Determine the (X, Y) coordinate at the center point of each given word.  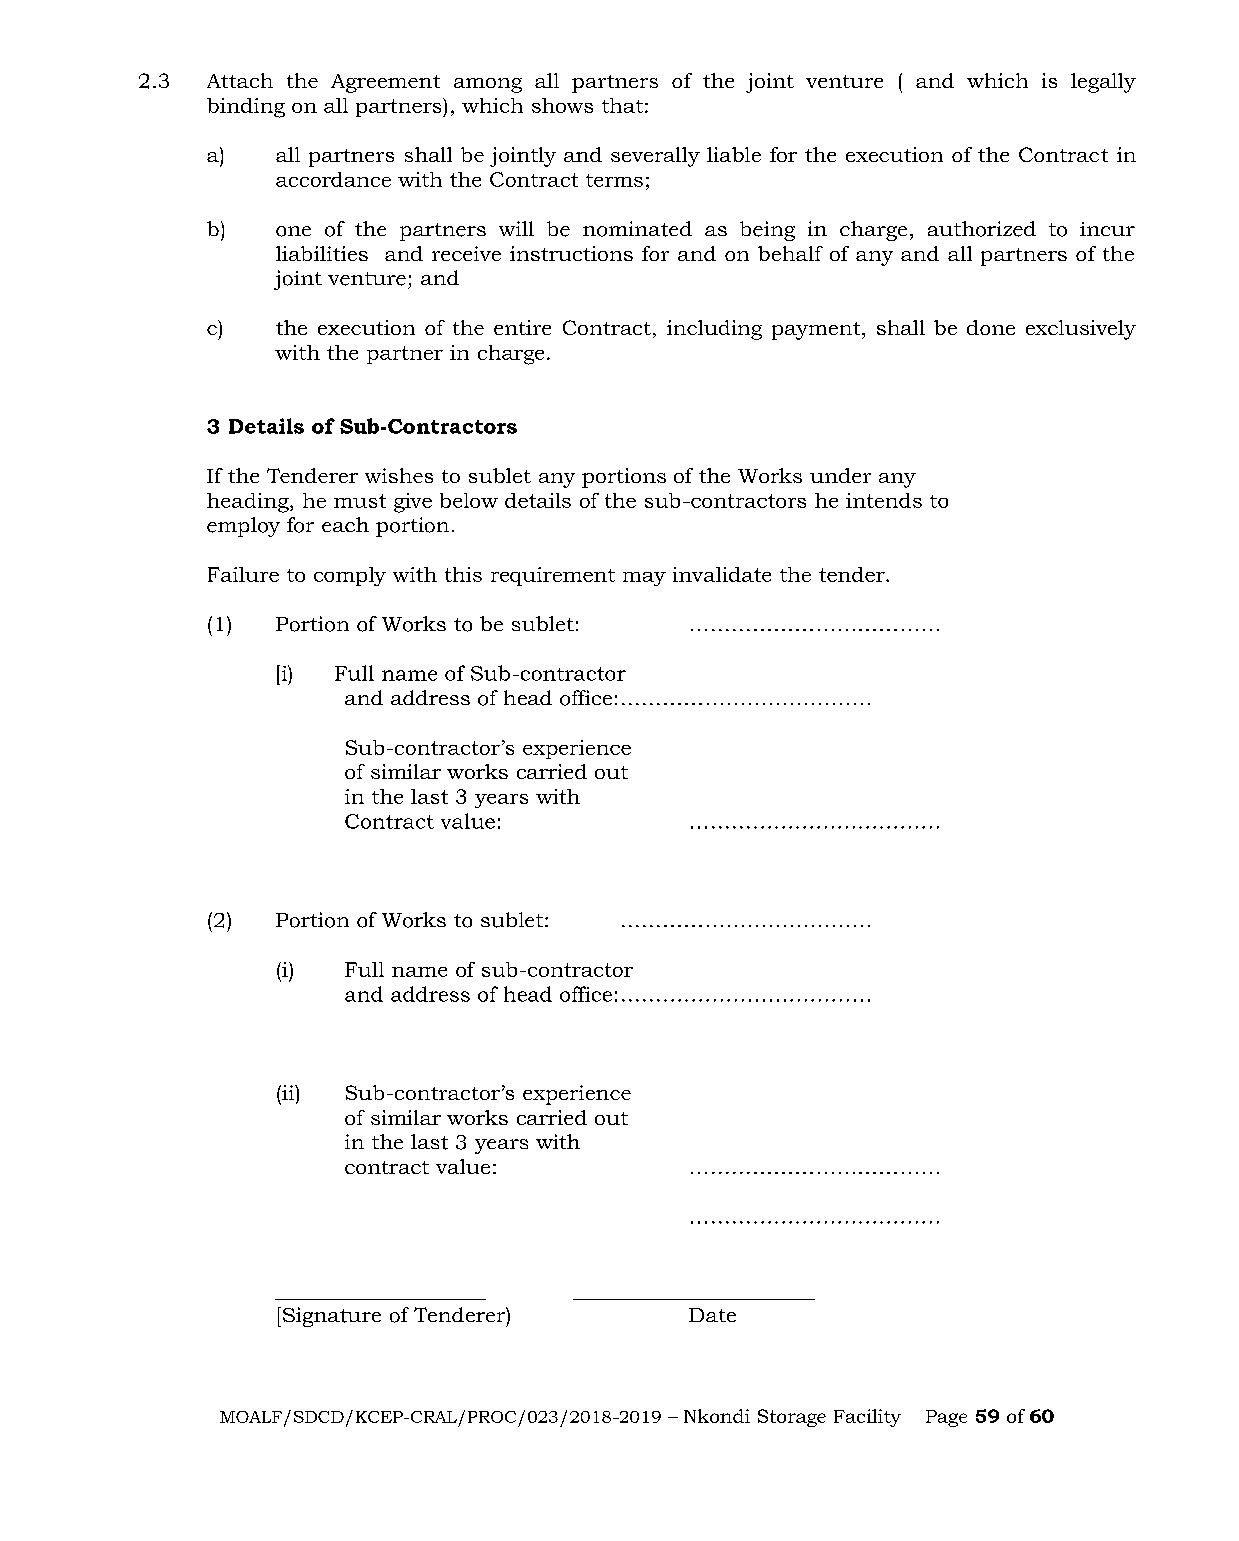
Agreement (385, 83)
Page (946, 1418)
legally (1103, 83)
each (345, 524)
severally (655, 157)
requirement (553, 576)
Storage (792, 1418)
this (463, 574)
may (644, 579)
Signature (332, 1317)
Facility (867, 1418)
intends (884, 500)
